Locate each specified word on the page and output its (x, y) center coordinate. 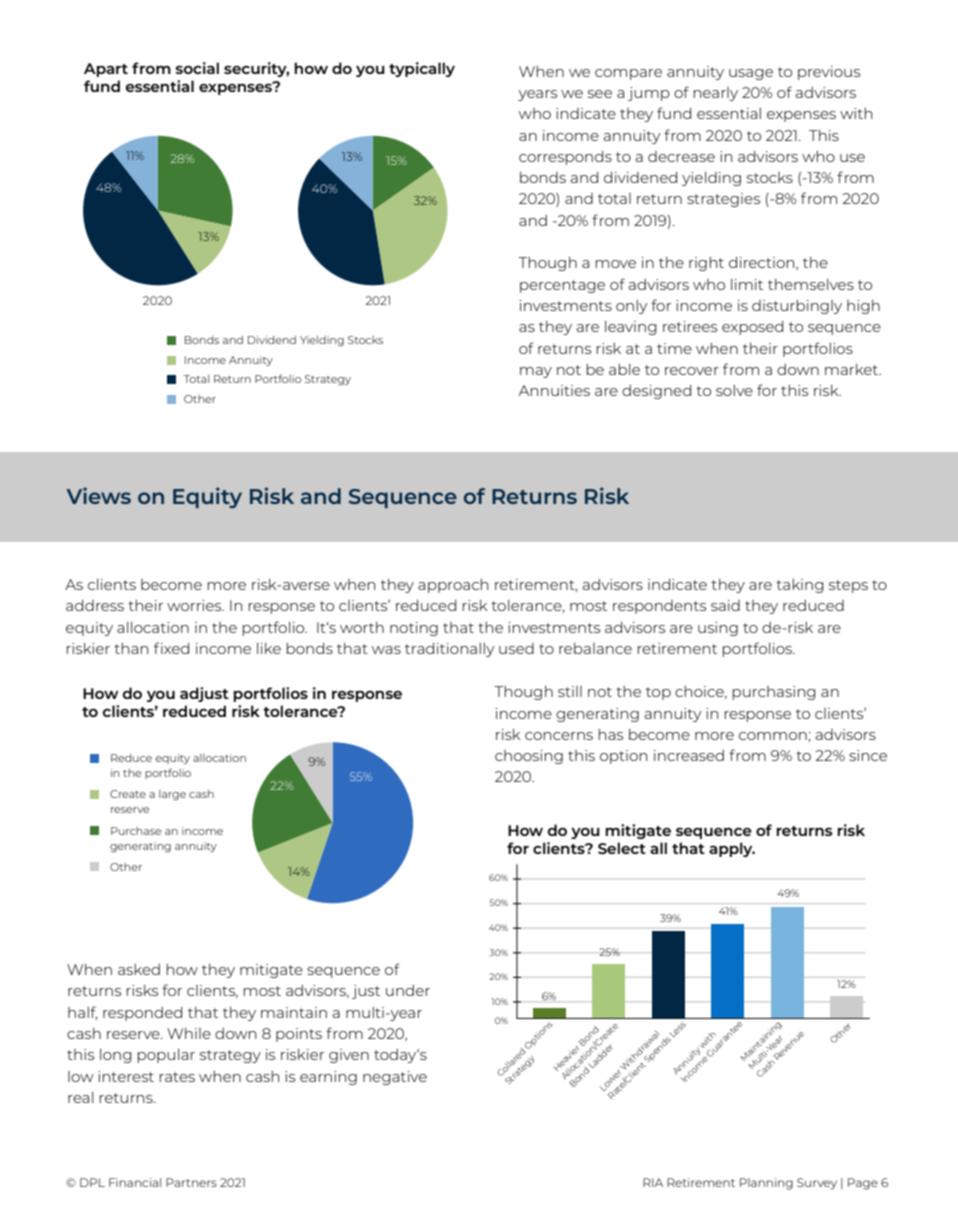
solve (734, 390)
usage (751, 74)
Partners (191, 1182)
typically (422, 69)
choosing (529, 757)
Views (98, 495)
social (197, 68)
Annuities (554, 390)
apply (732, 849)
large (172, 795)
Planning (766, 1184)
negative (395, 1078)
